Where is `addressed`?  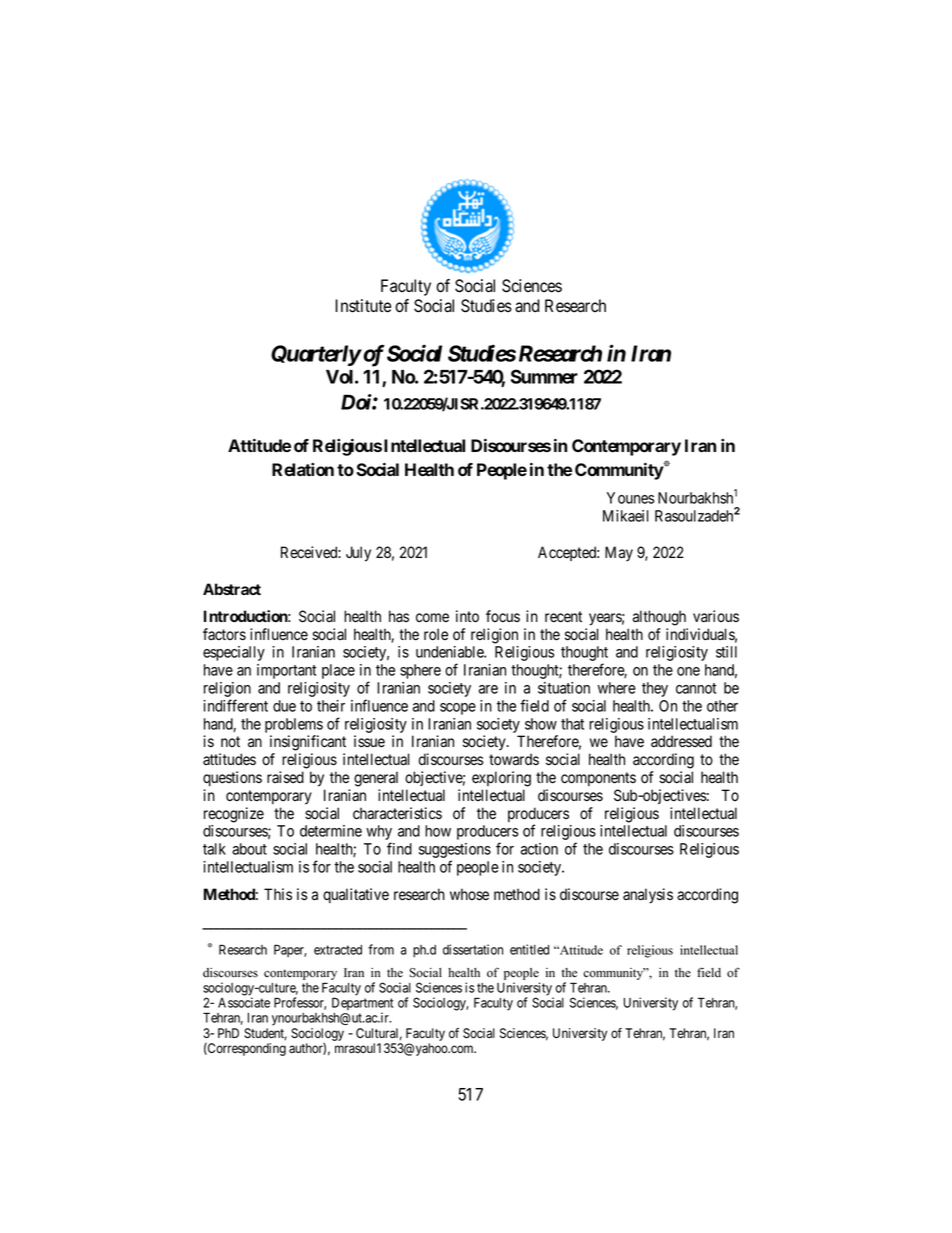
addressed is located at coordinates (681, 741).
